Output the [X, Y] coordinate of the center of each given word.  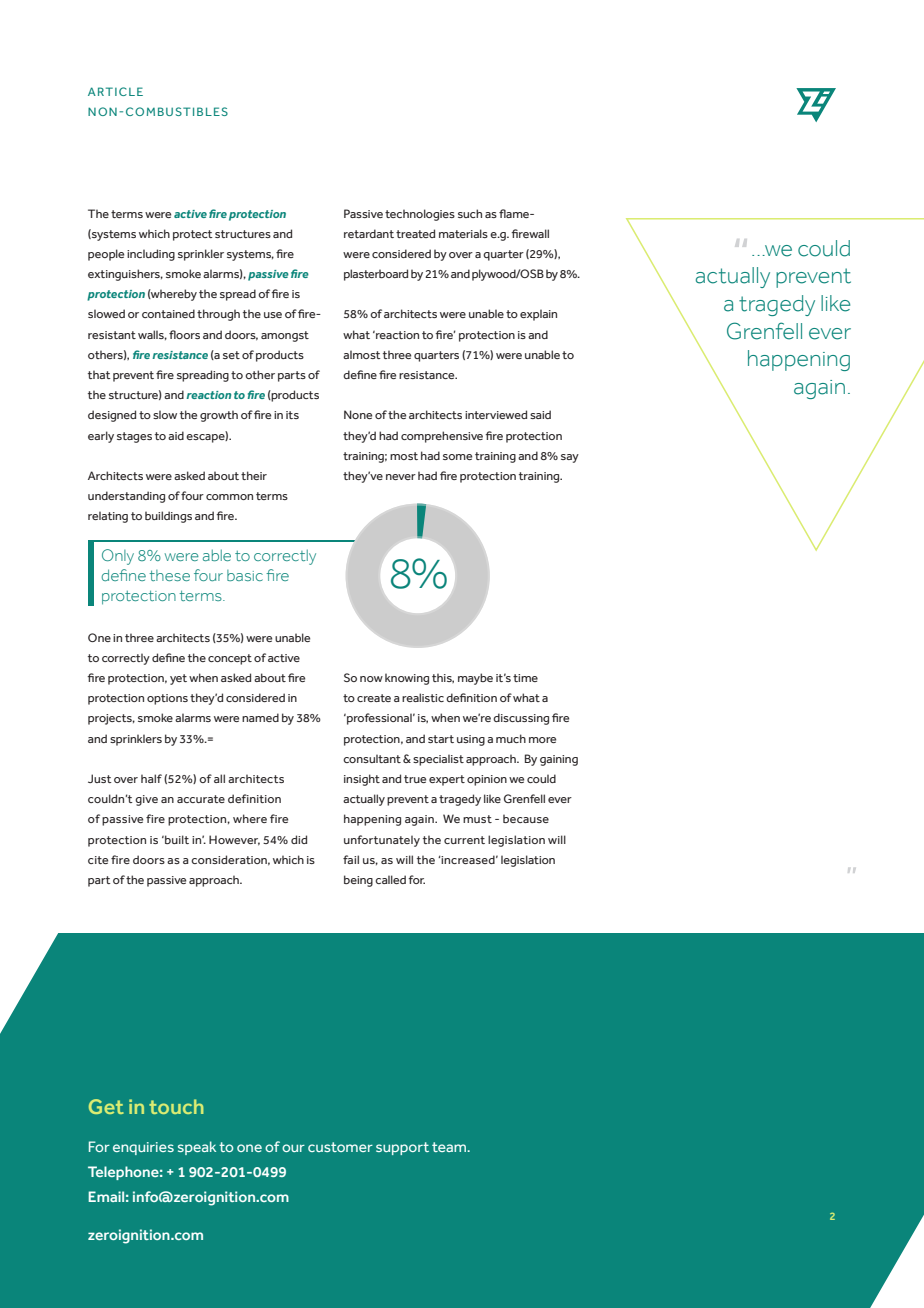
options [167, 699]
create [374, 698]
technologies [420, 215]
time [525, 678]
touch [176, 1106]
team [450, 1147]
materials [463, 233]
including [151, 255]
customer [340, 1147]
